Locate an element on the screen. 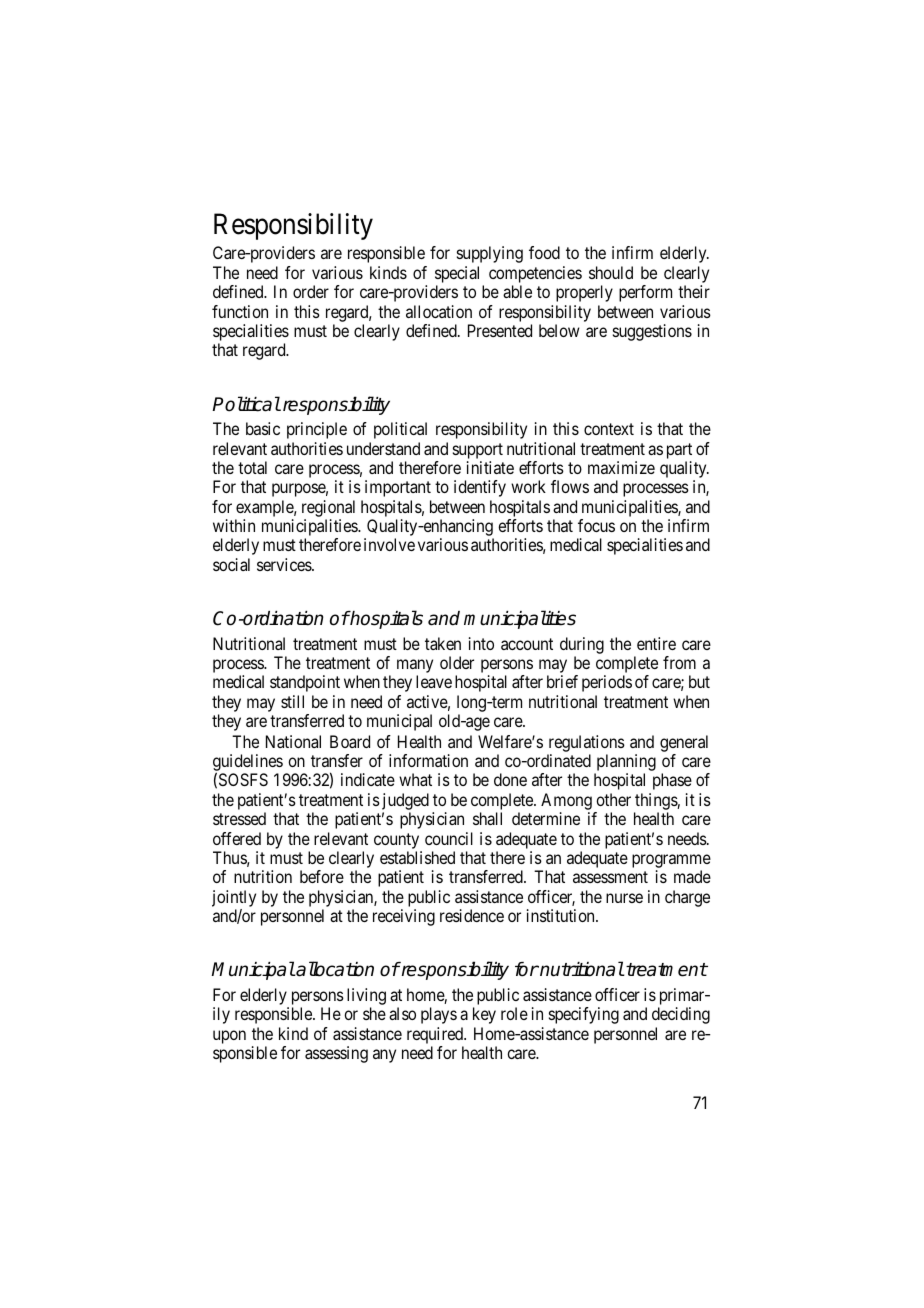 This screenshot has width=924, height=1308. standpoint is located at coordinates (305, 683).
